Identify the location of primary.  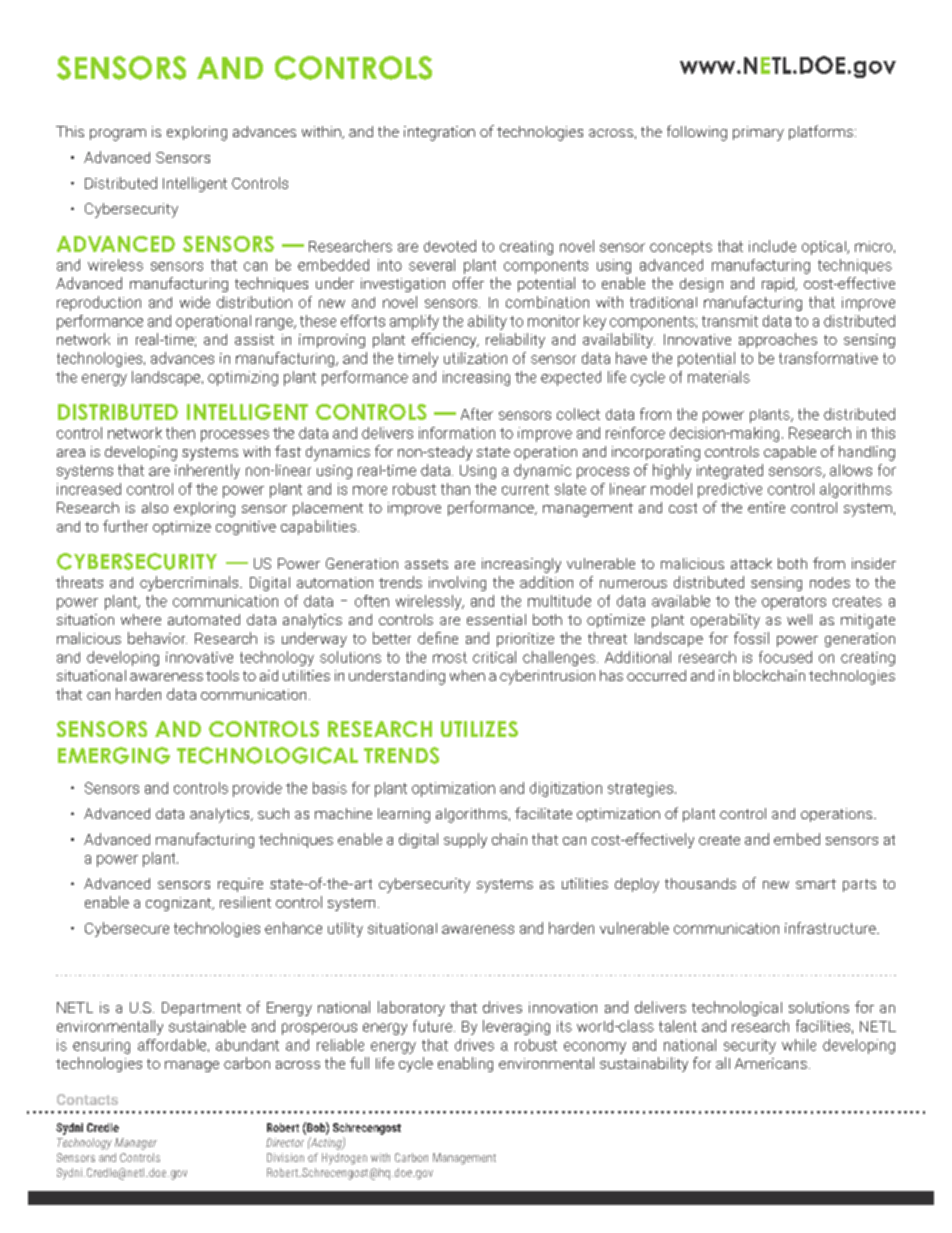
(758, 133).
